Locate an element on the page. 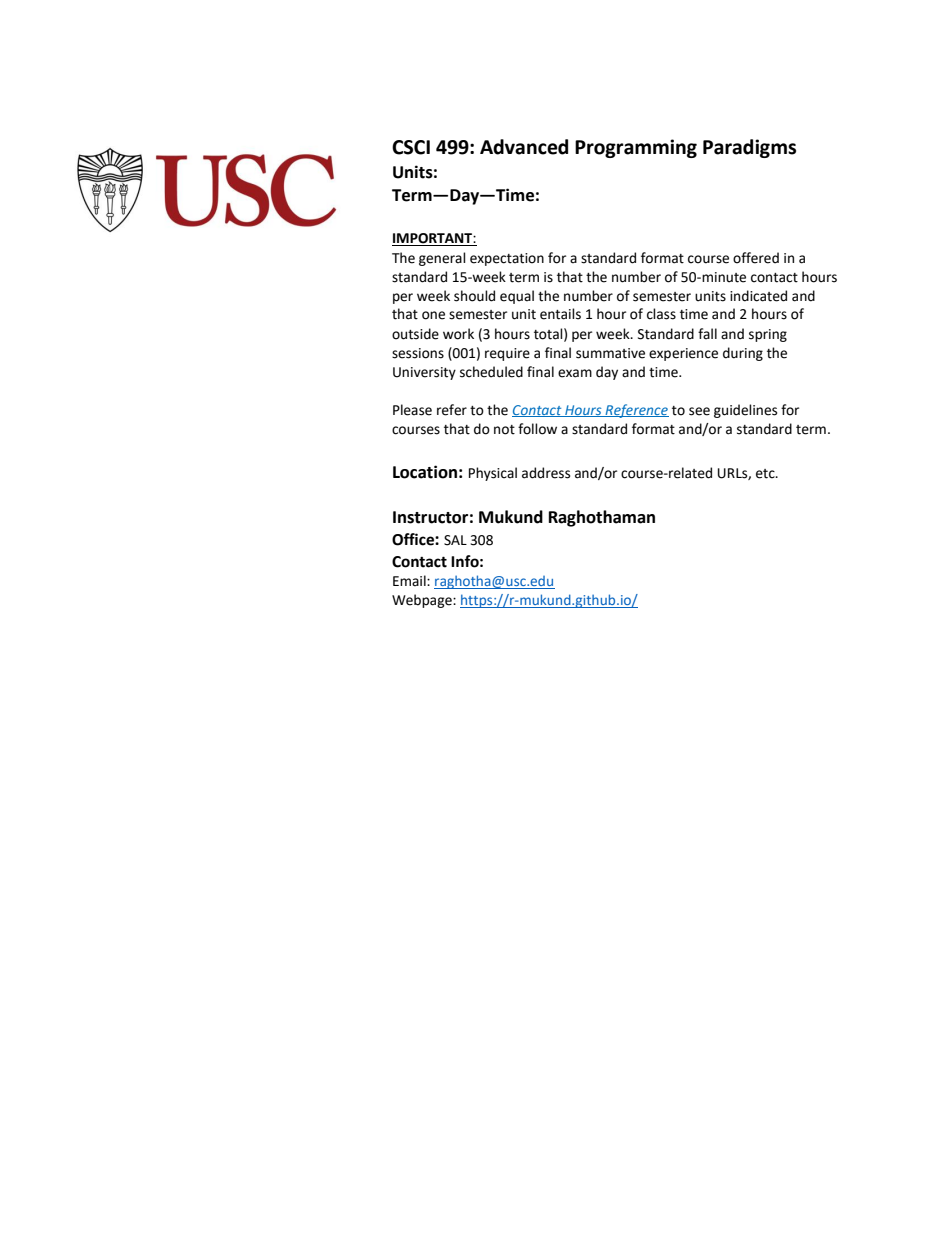 This page has width=952, height=1233. University is located at coordinates (424, 373).
